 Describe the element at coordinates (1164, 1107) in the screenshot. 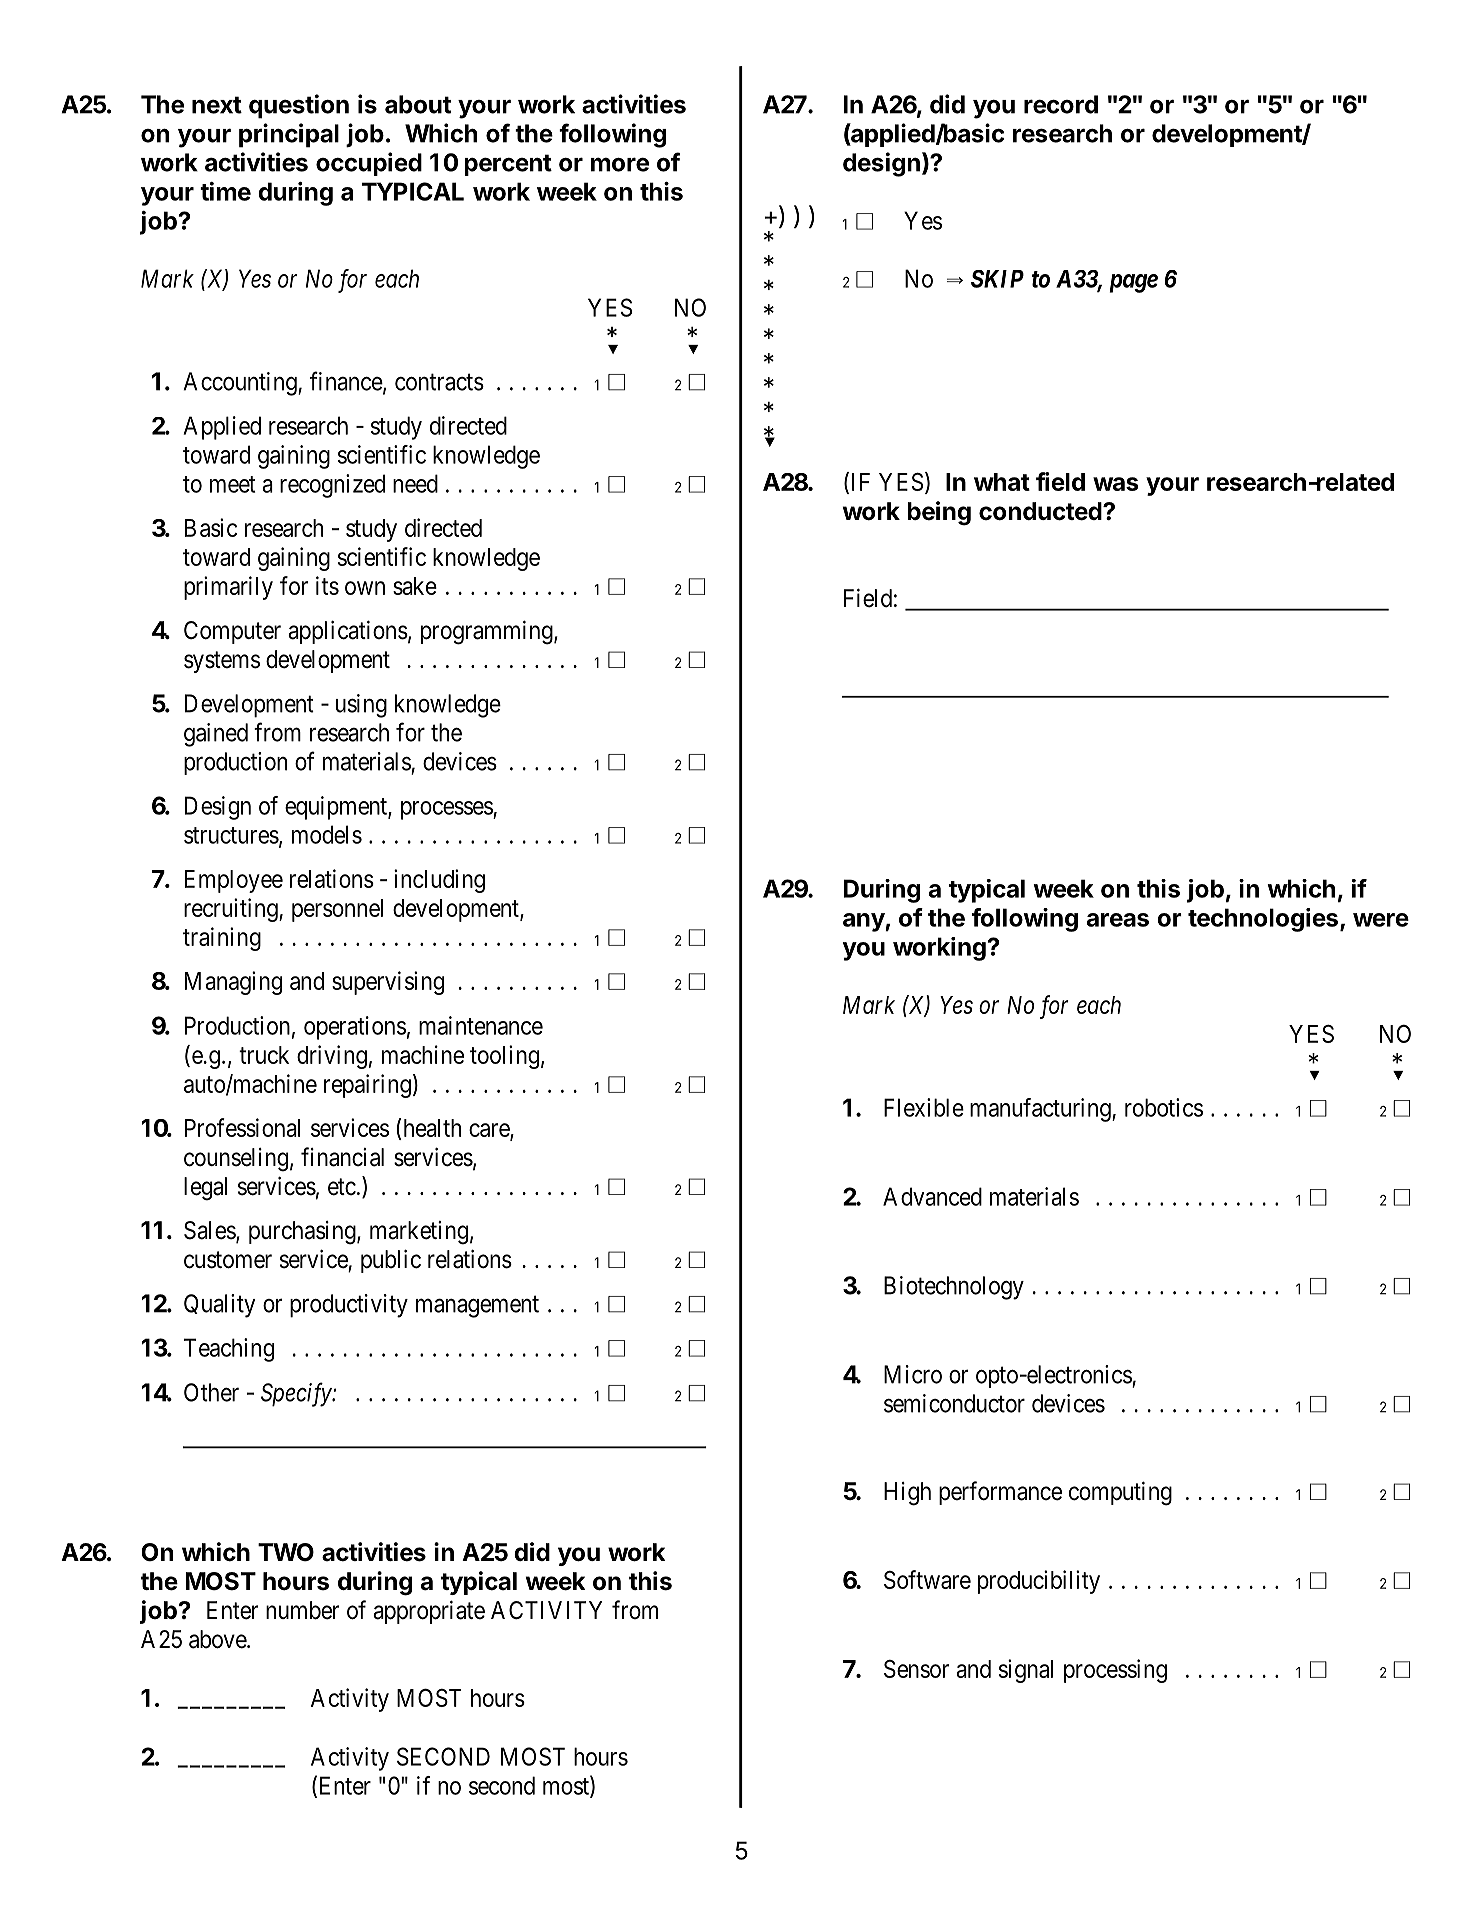

I see `robotics` at that location.
